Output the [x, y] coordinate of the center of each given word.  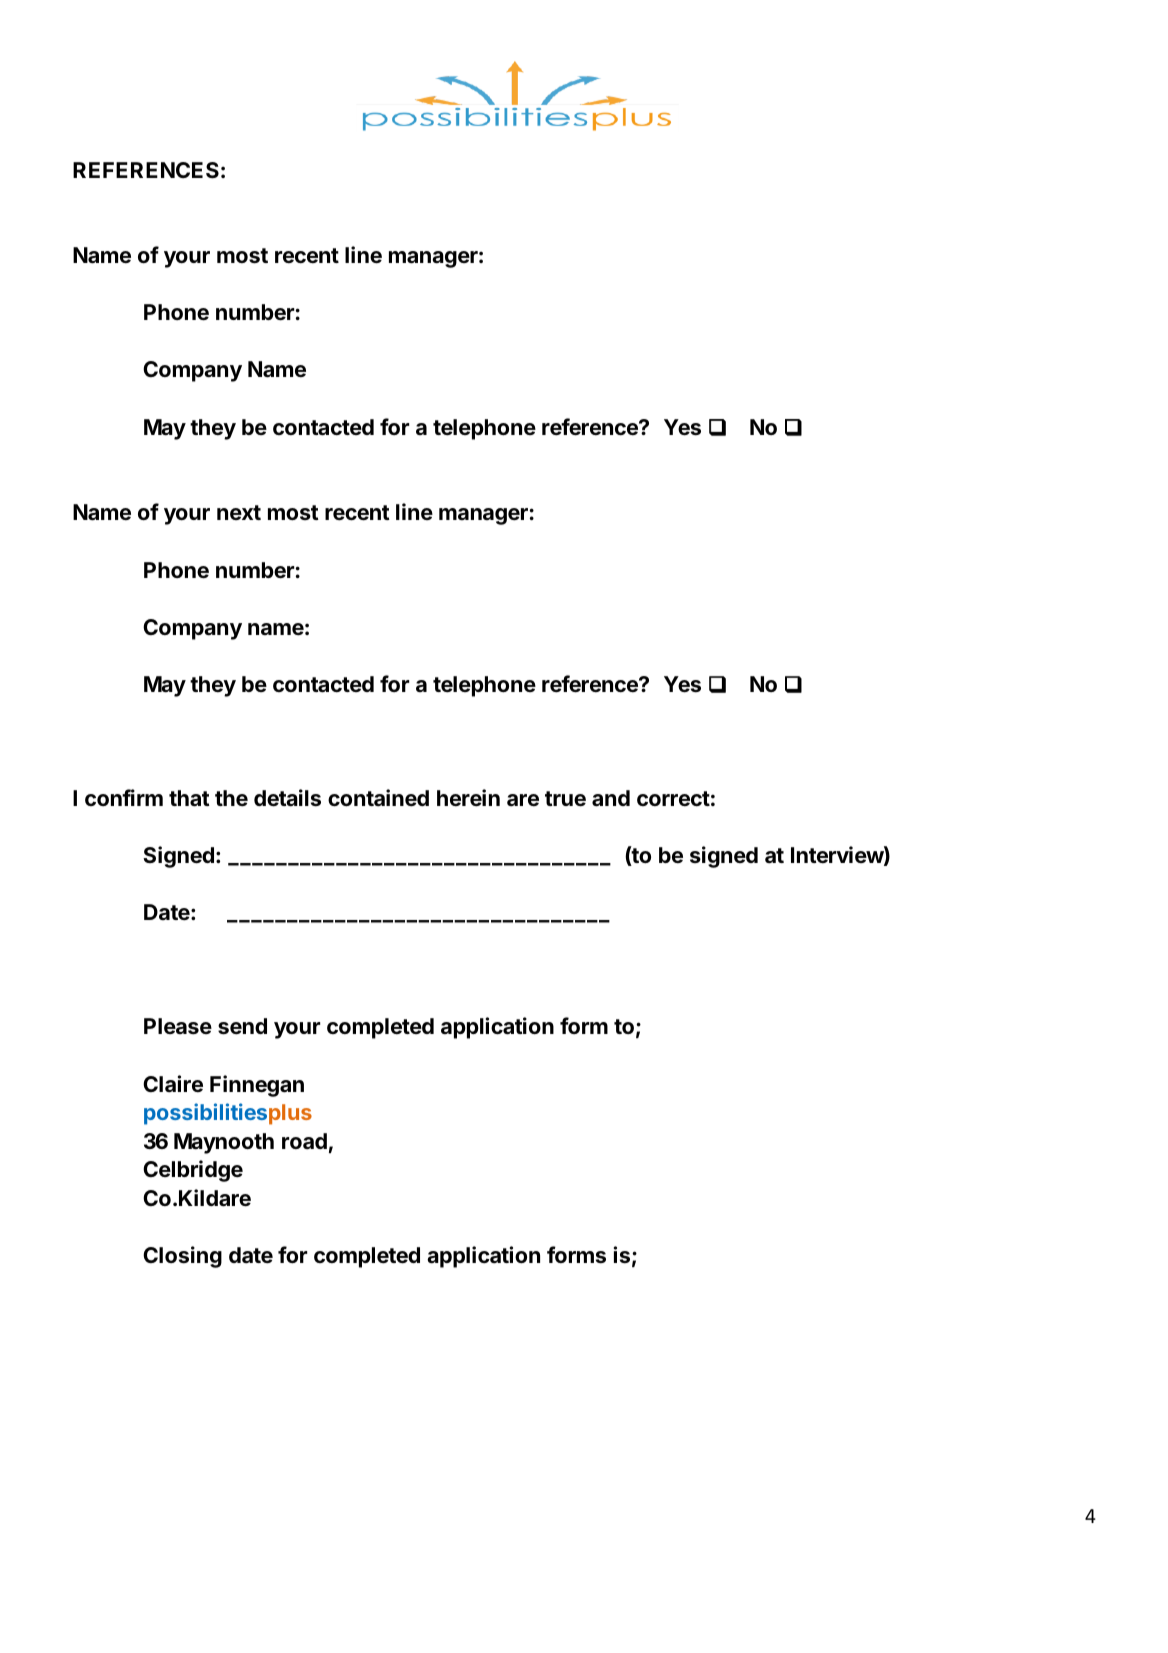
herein [468, 798]
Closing [182, 1257]
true [565, 799]
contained [378, 798]
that [189, 798]
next [239, 512]
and [611, 798]
